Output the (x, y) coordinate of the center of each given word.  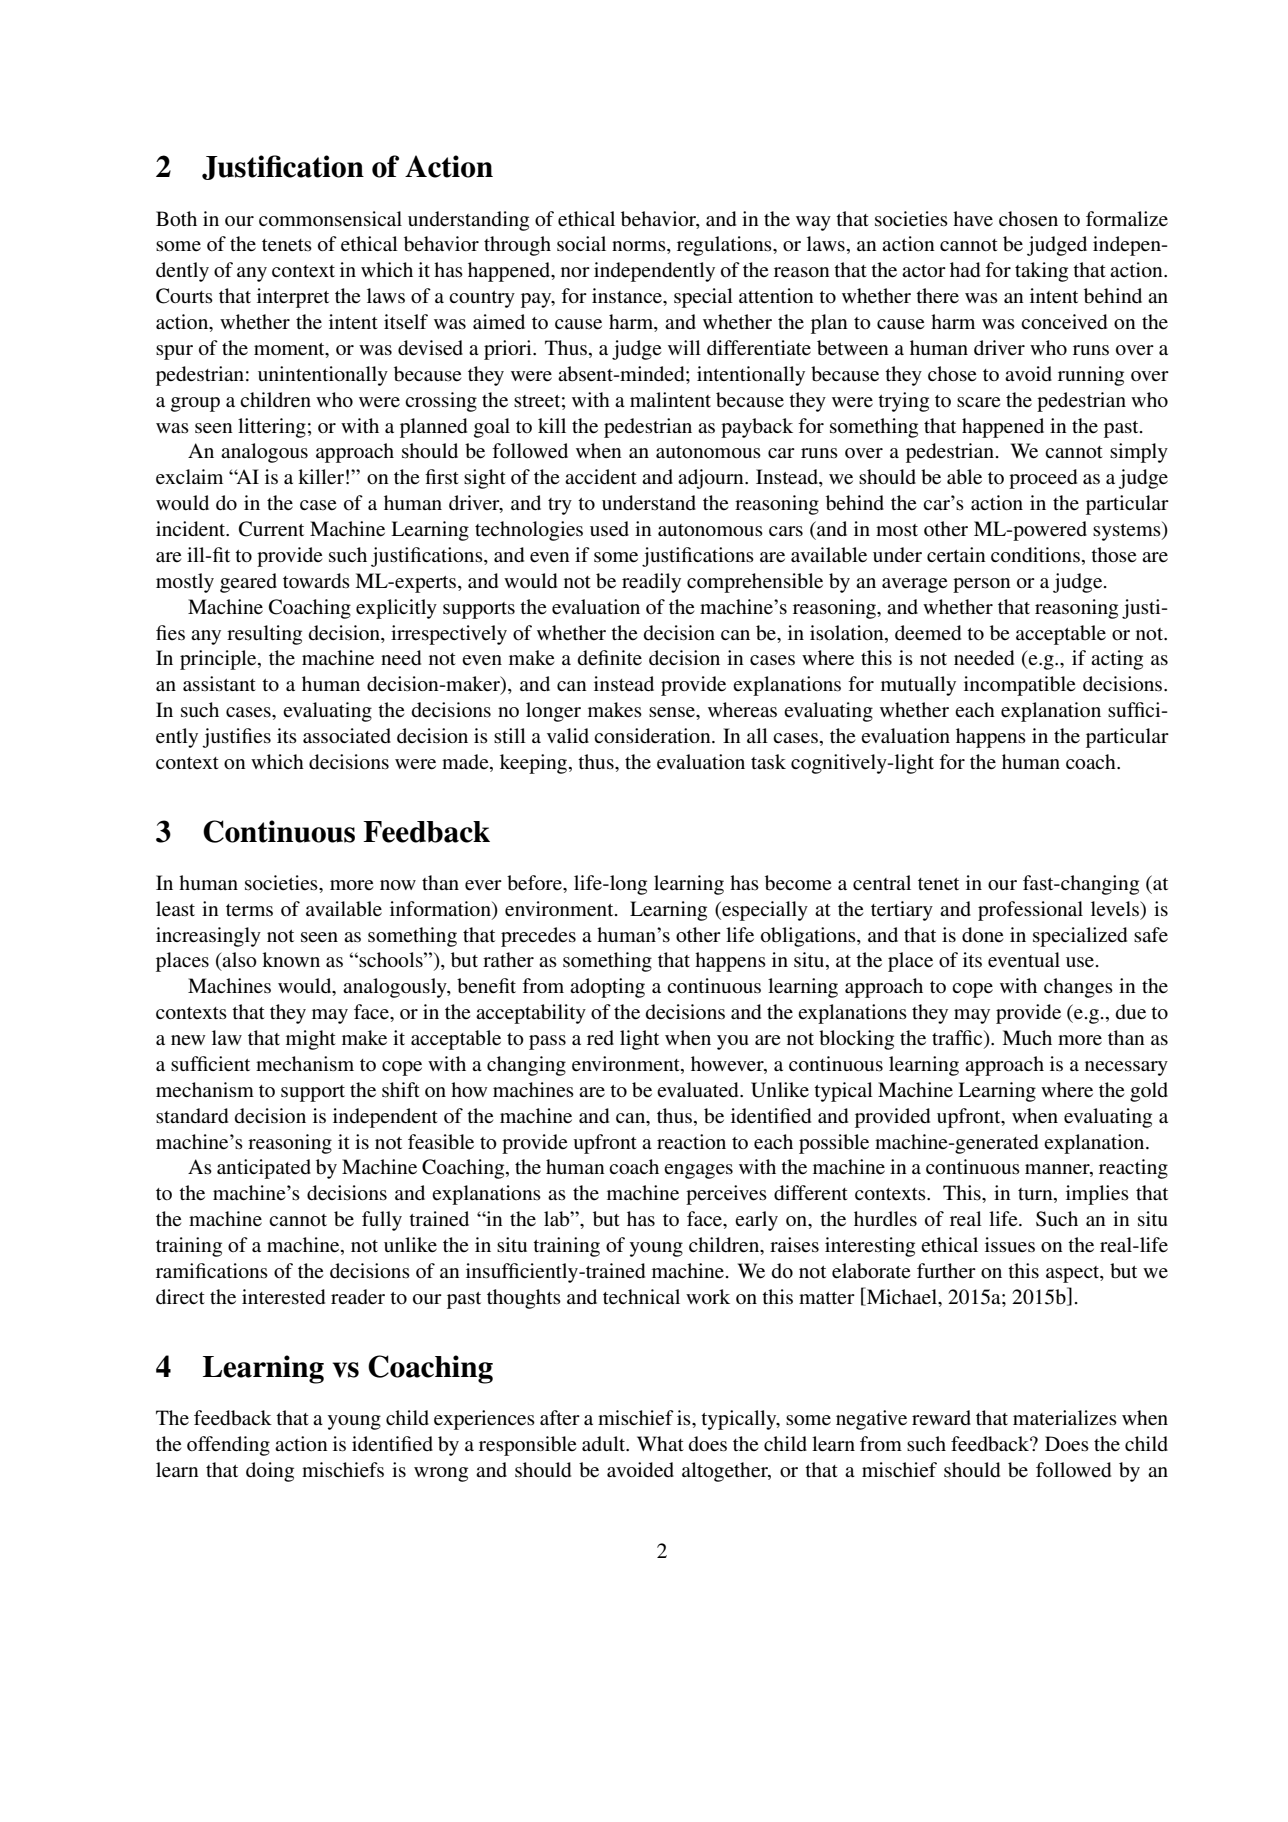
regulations (725, 246)
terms (249, 910)
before (535, 883)
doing (270, 1472)
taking (1041, 272)
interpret (293, 298)
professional (1030, 911)
